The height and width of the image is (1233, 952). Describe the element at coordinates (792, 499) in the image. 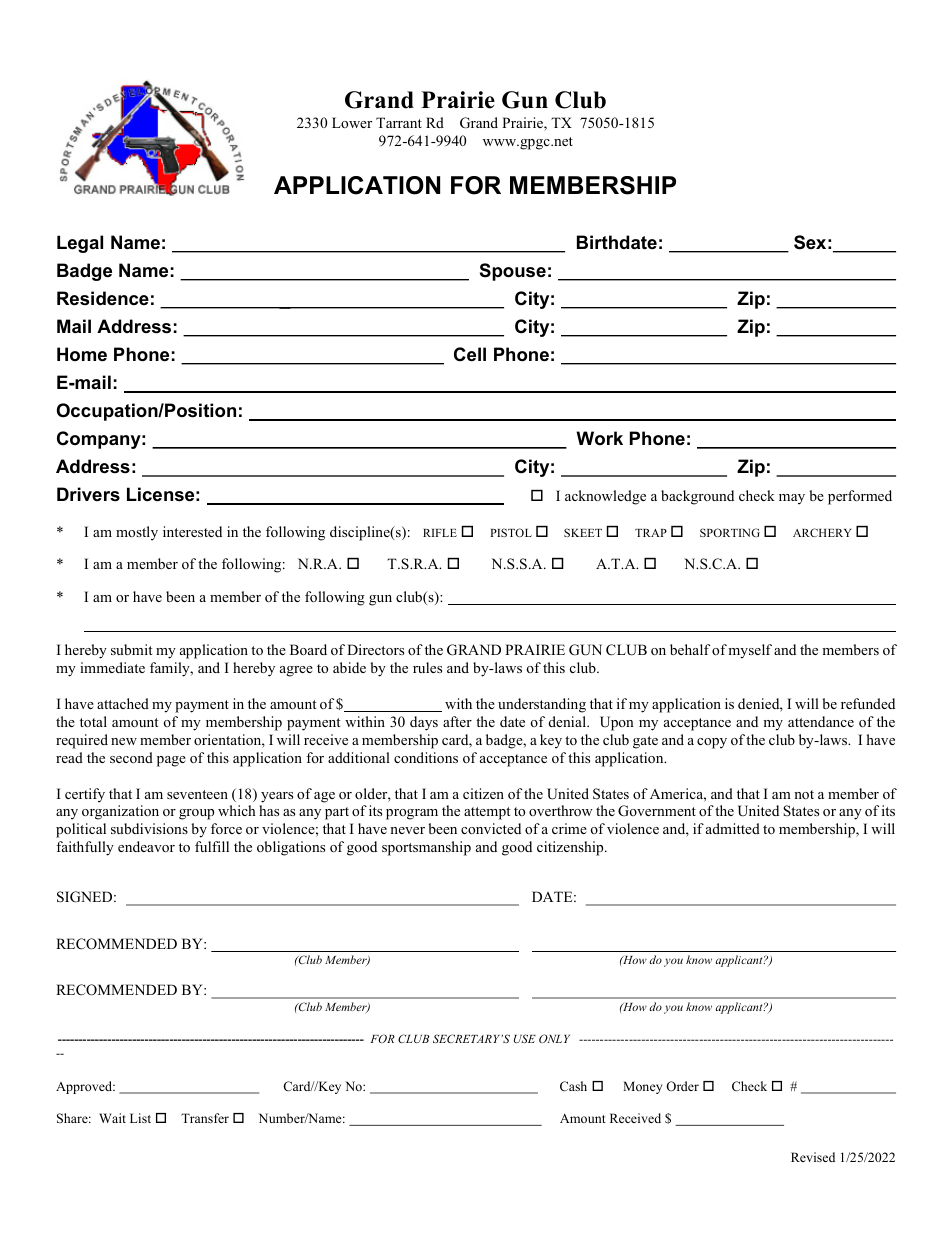

I see `may` at that location.
